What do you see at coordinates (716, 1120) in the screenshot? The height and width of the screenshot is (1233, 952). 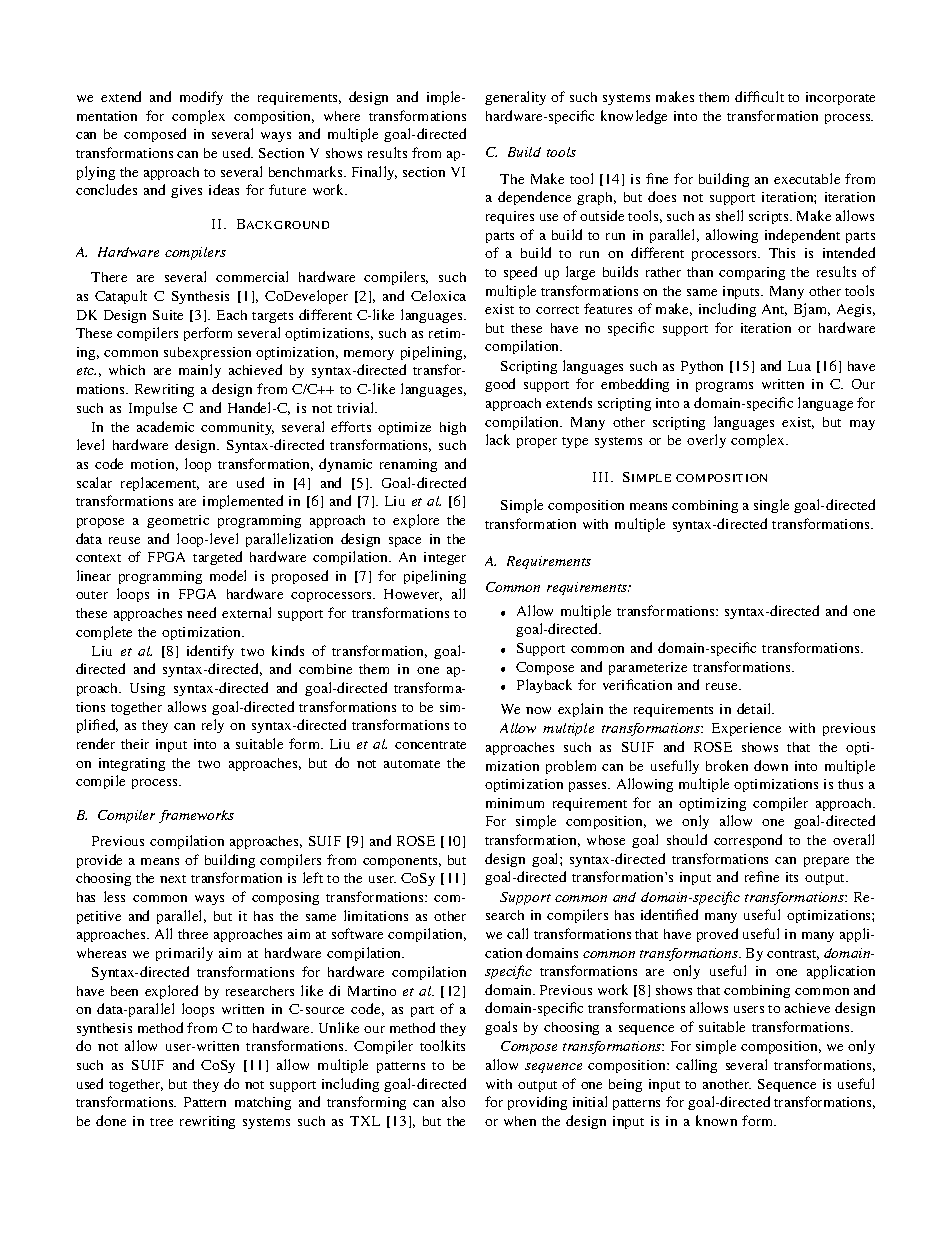 I see `known` at bounding box center [716, 1120].
